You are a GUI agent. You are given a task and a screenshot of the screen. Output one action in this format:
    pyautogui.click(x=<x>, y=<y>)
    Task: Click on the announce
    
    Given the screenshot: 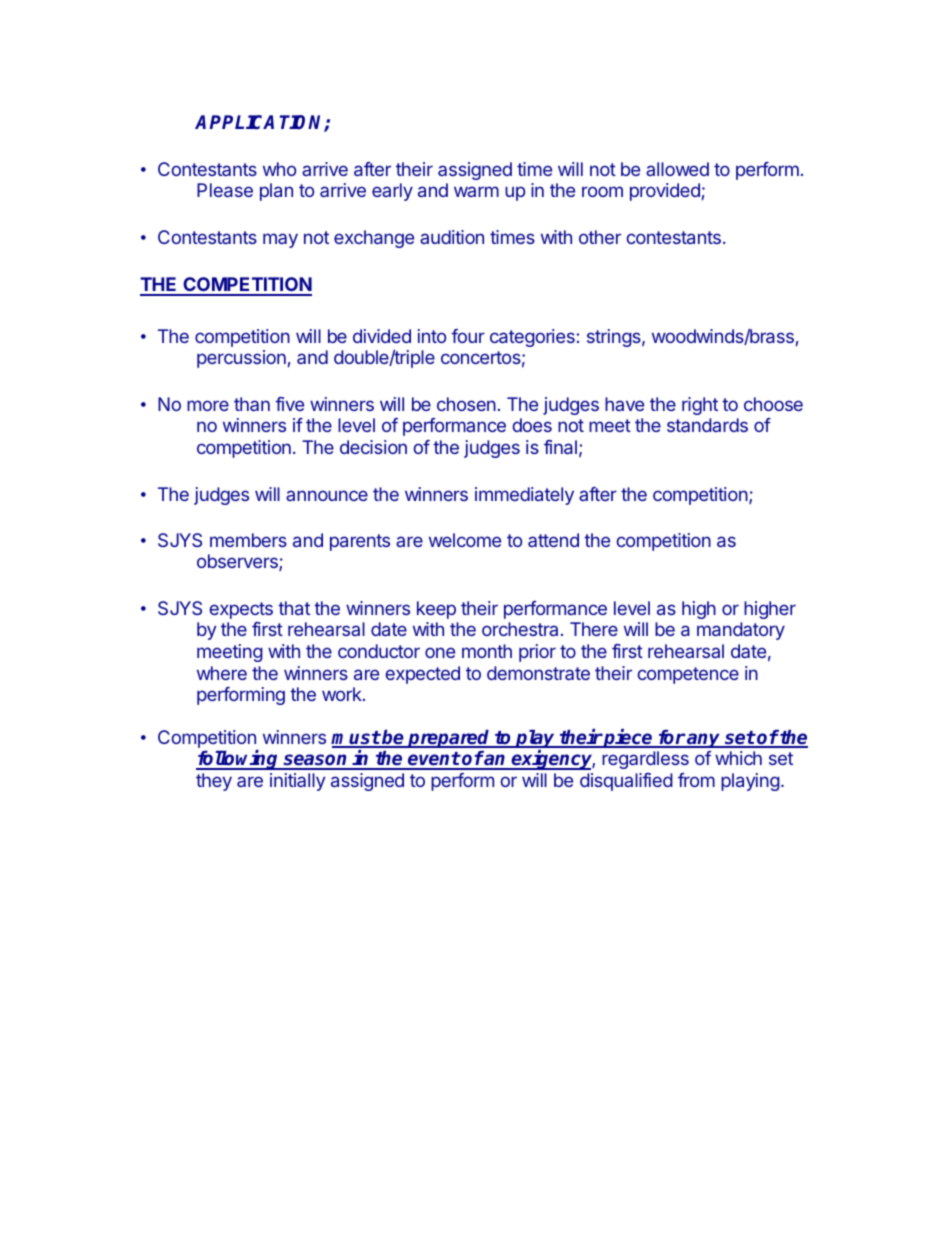 What is the action you would take?
    pyautogui.click(x=327, y=495)
